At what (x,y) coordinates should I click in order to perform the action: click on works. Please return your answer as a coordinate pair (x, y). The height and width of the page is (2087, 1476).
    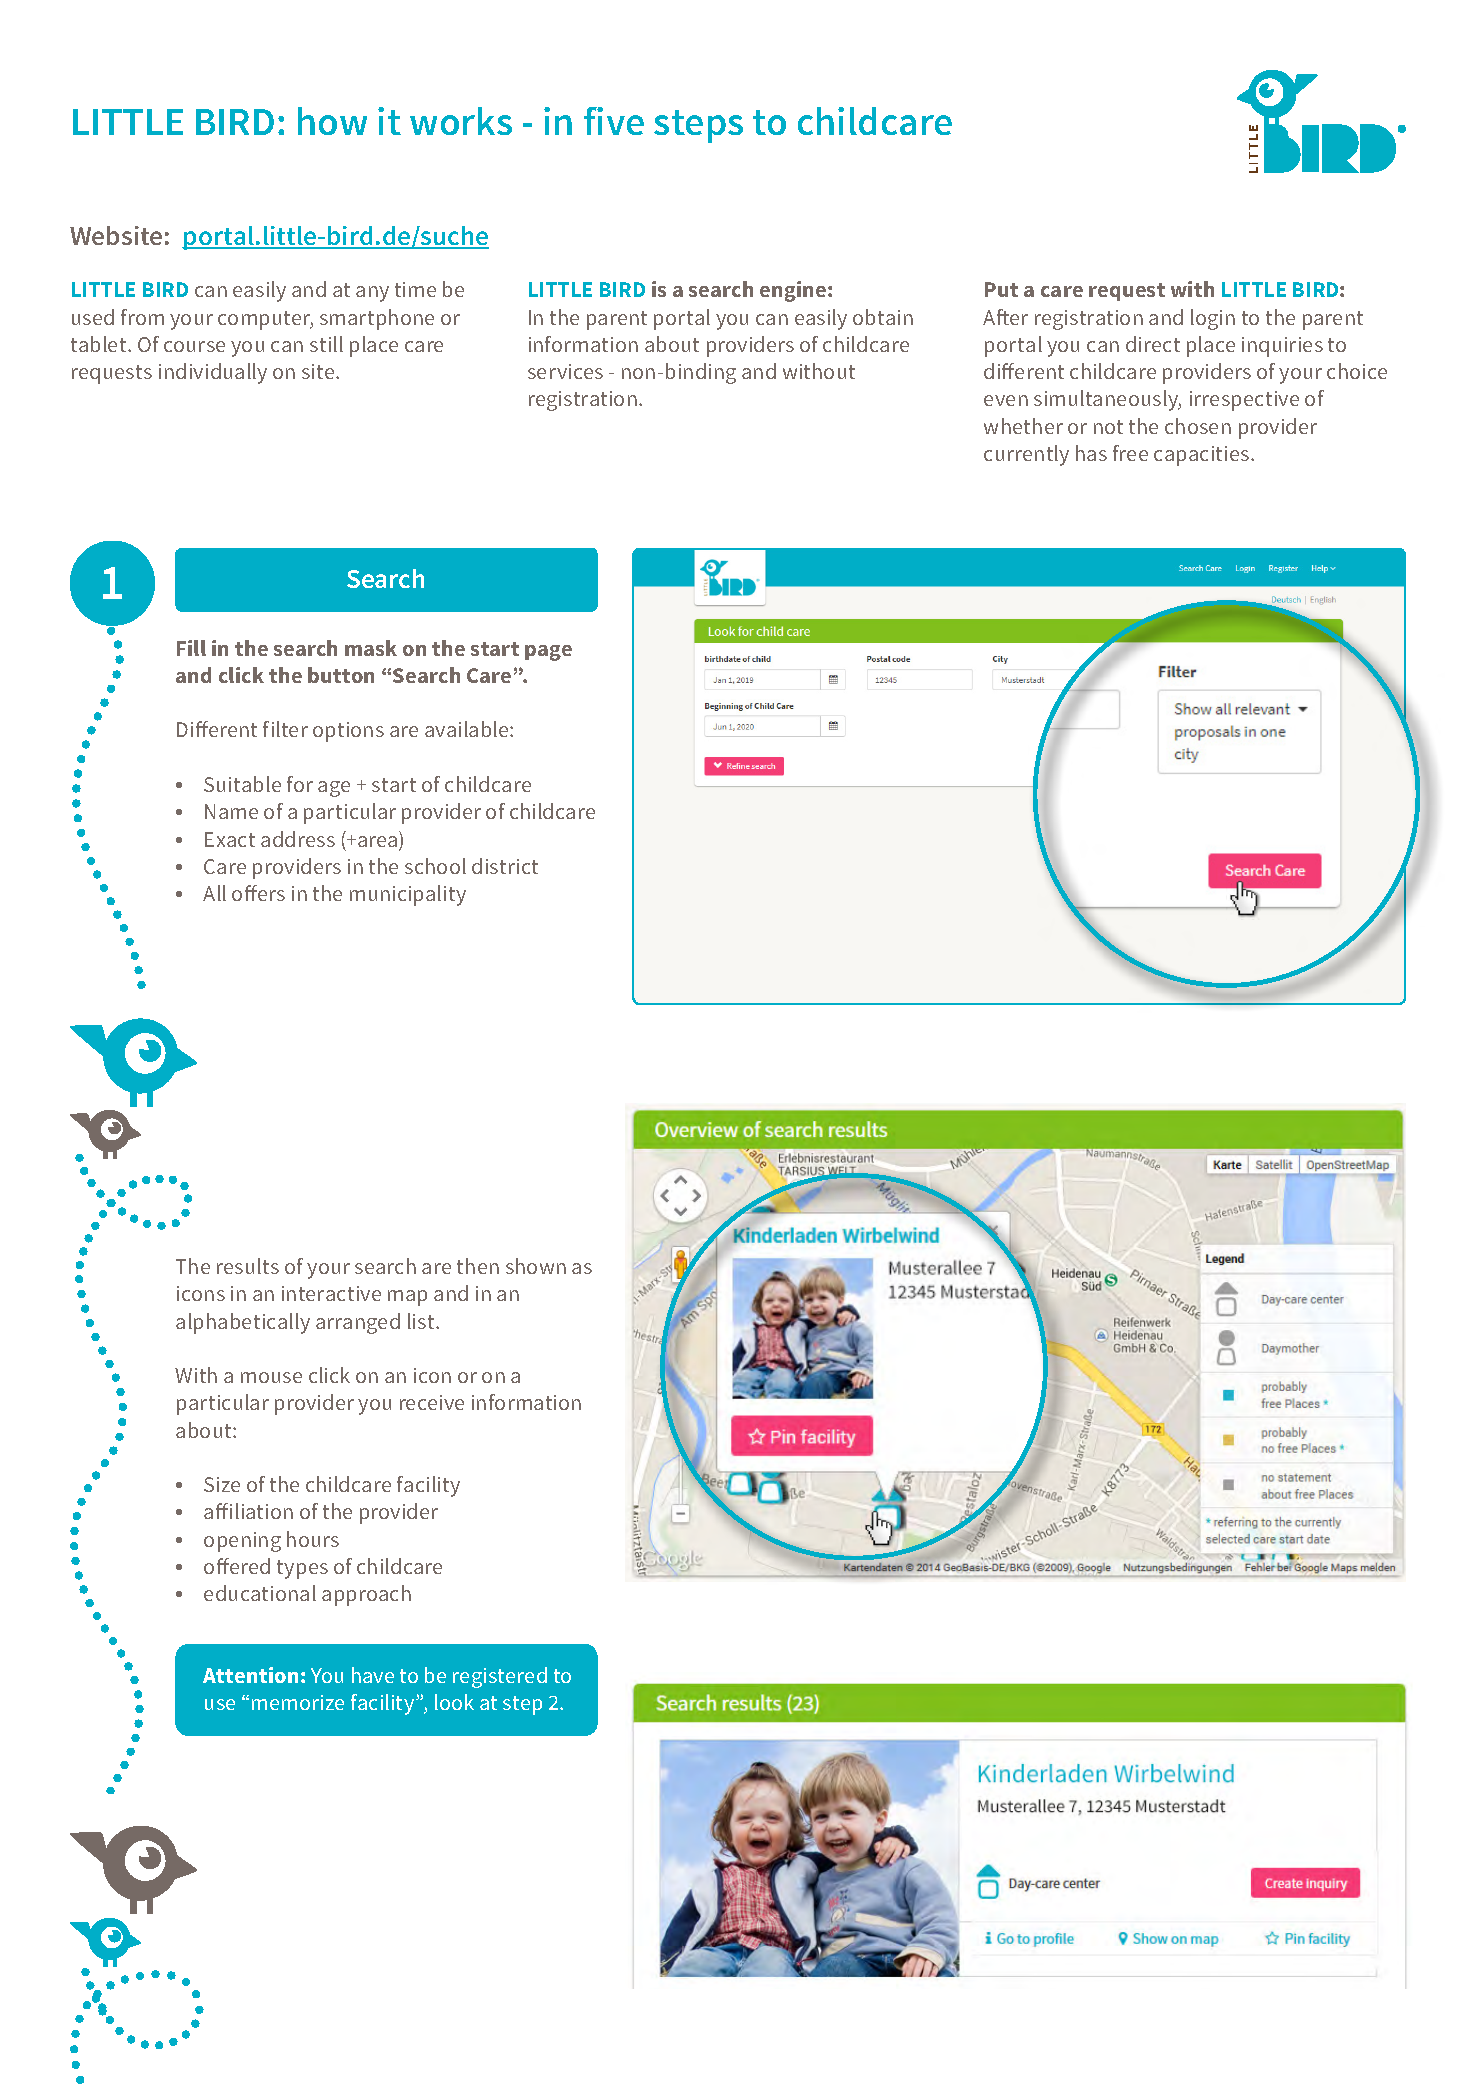
    Looking at the image, I should click on (461, 121).
